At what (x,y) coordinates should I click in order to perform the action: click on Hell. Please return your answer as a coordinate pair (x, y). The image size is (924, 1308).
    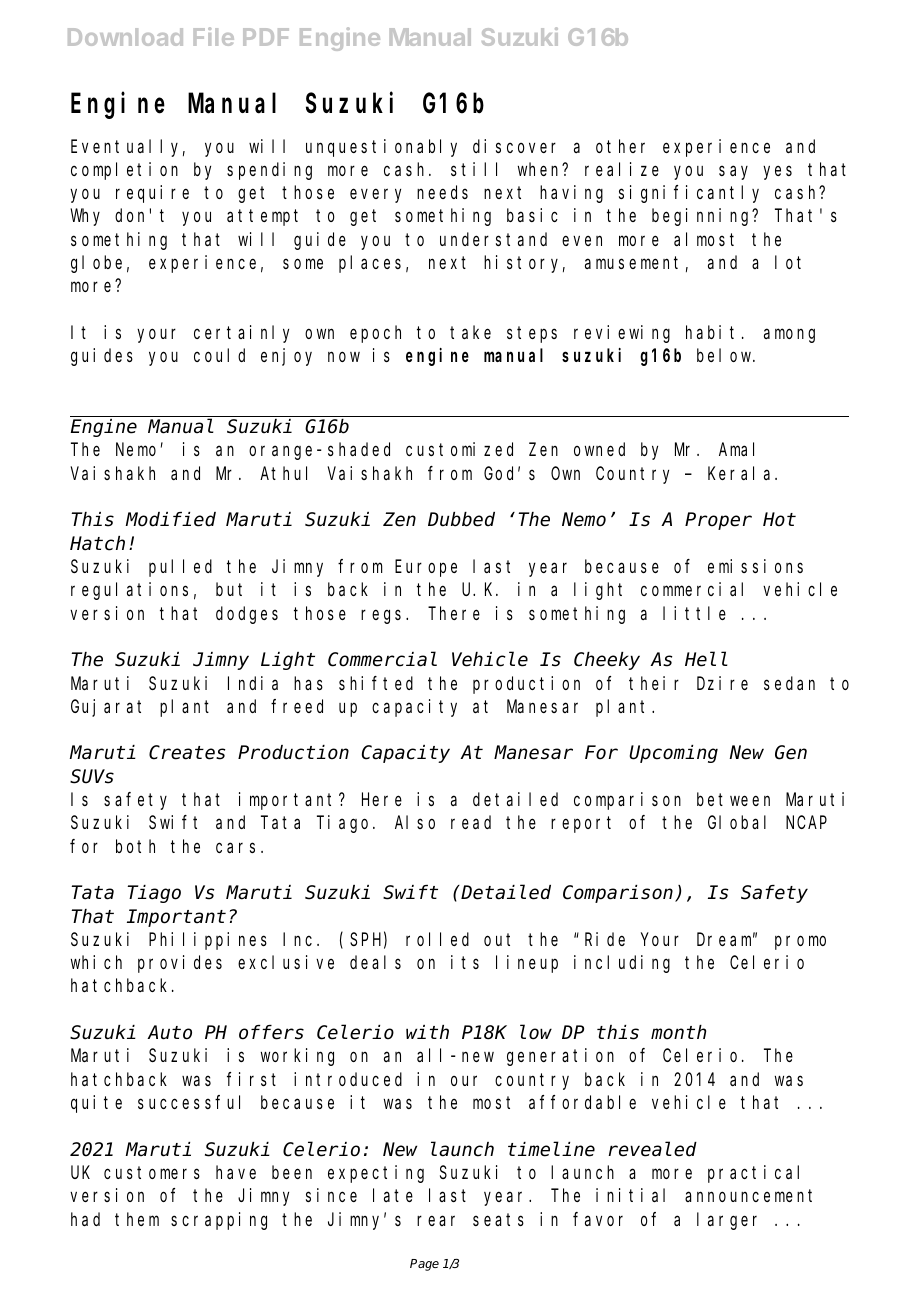
    Looking at the image, I should click on (706, 660).
